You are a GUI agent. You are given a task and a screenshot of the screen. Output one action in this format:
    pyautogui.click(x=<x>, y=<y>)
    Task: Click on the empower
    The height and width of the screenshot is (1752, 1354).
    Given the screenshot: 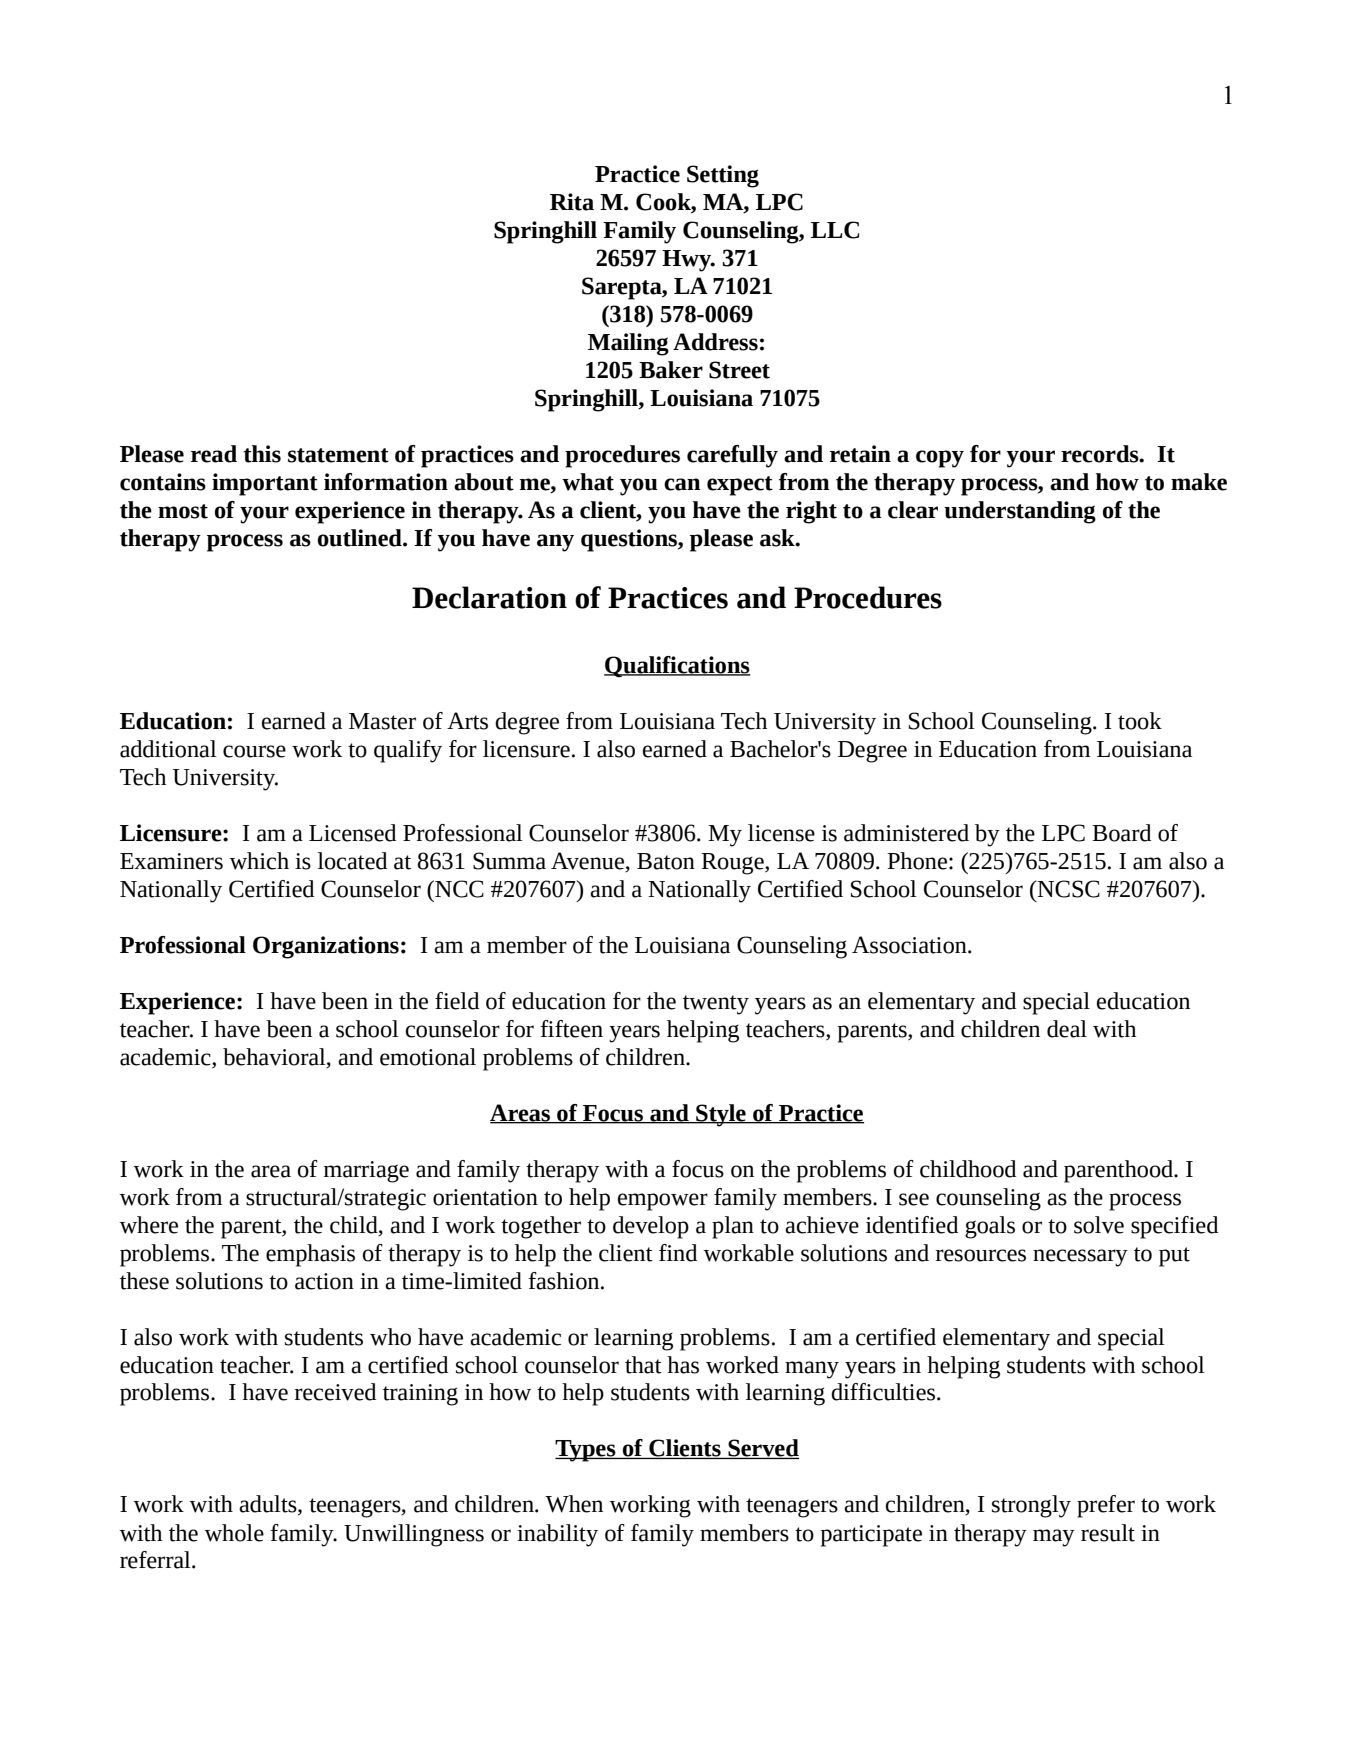 What is the action you would take?
    pyautogui.click(x=663, y=1202)
